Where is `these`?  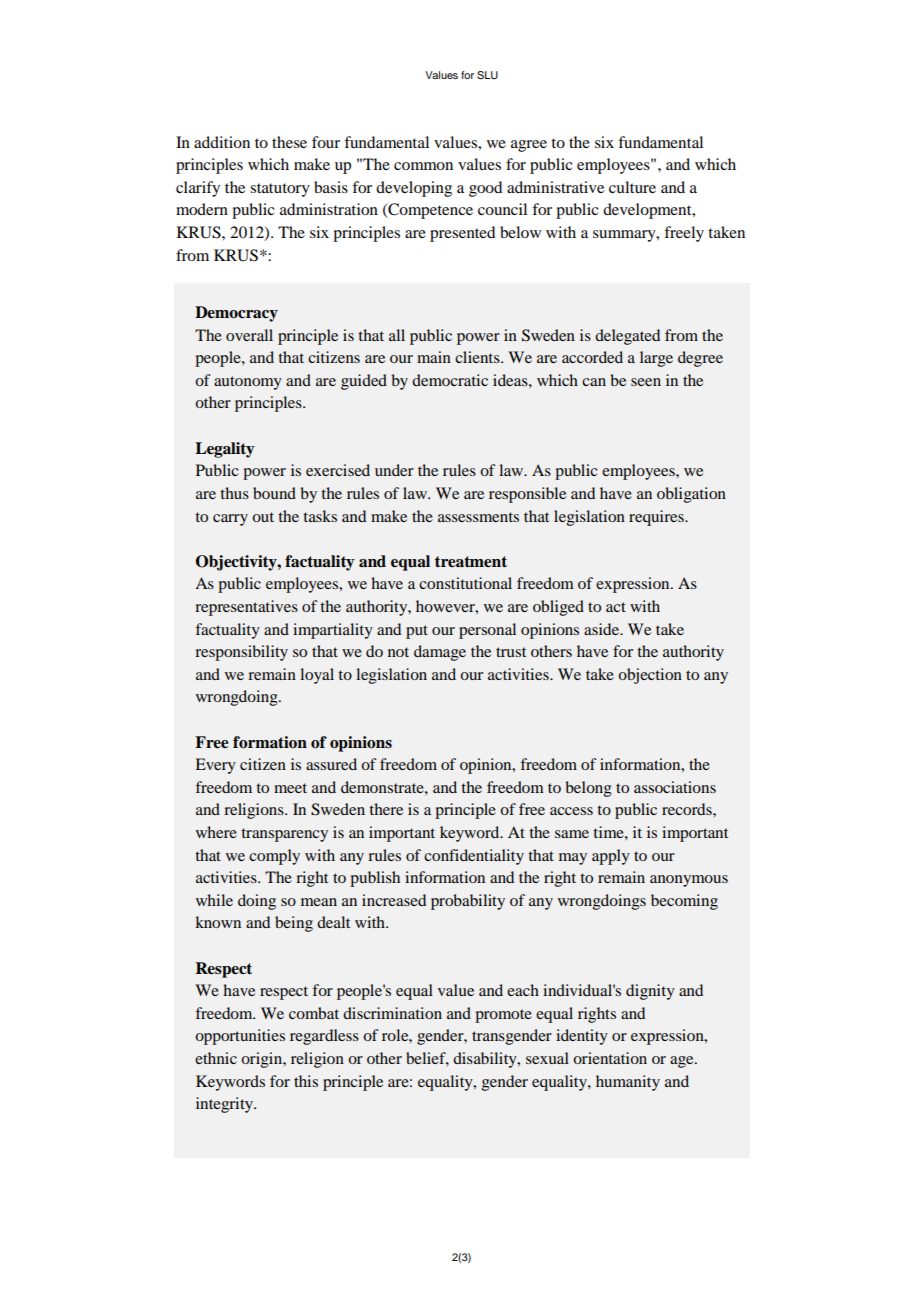 these is located at coordinates (289, 142).
